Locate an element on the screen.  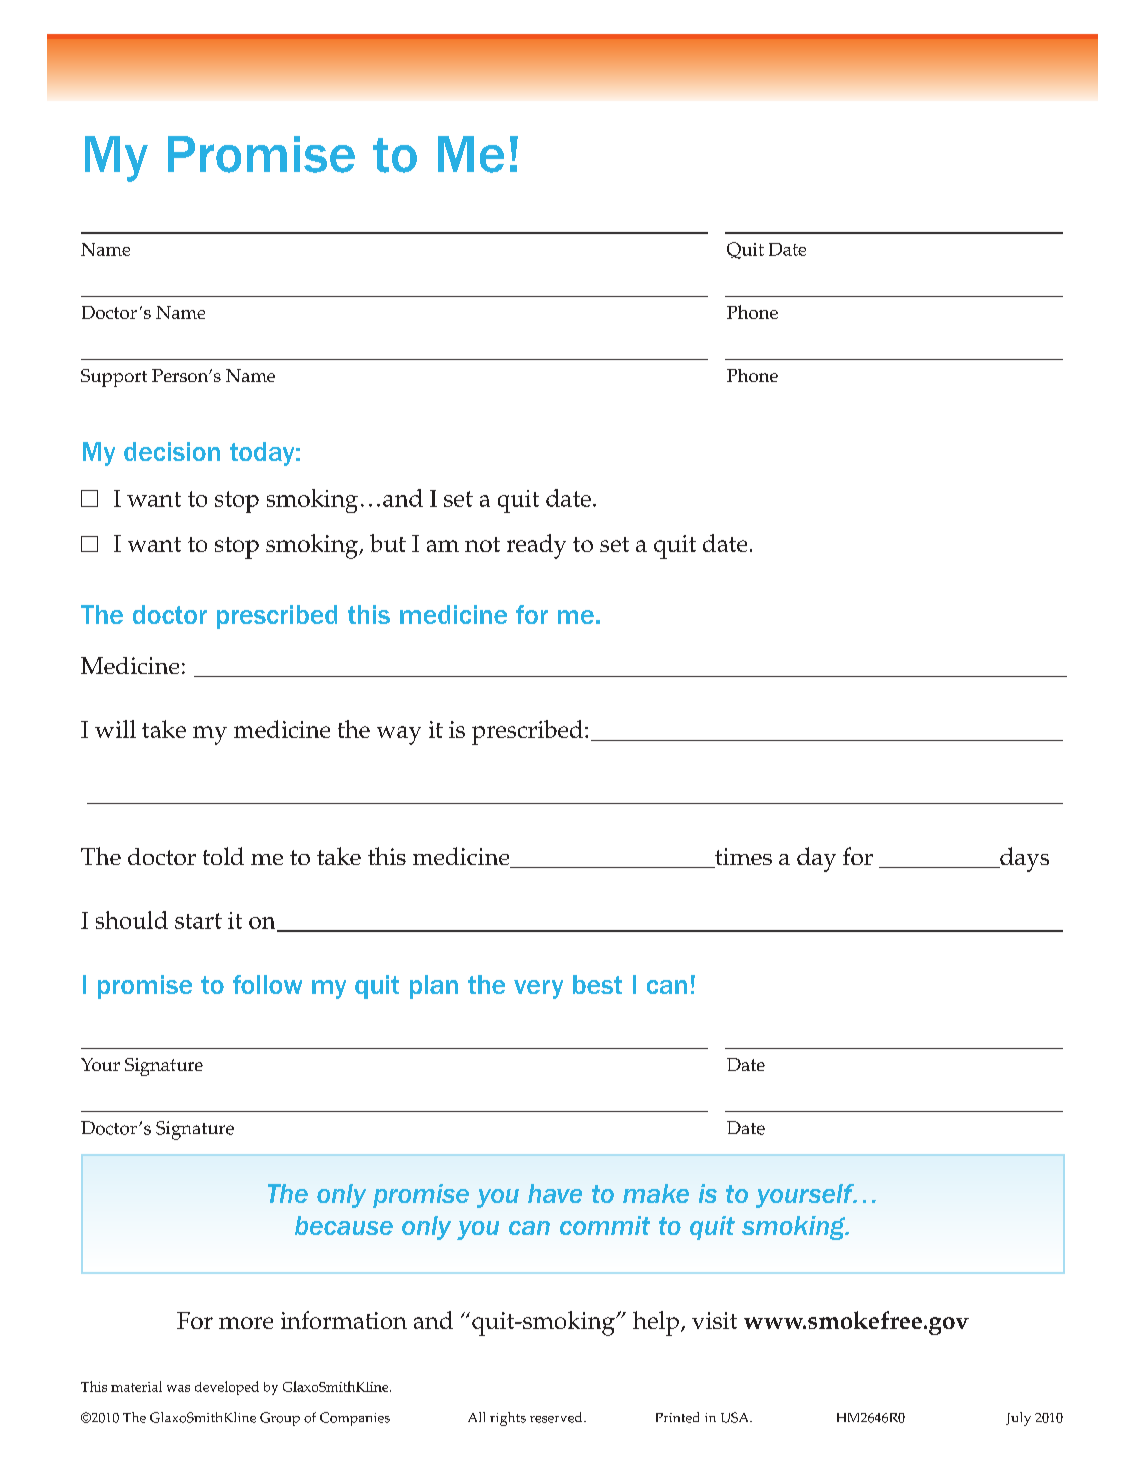
very is located at coordinates (538, 989).
